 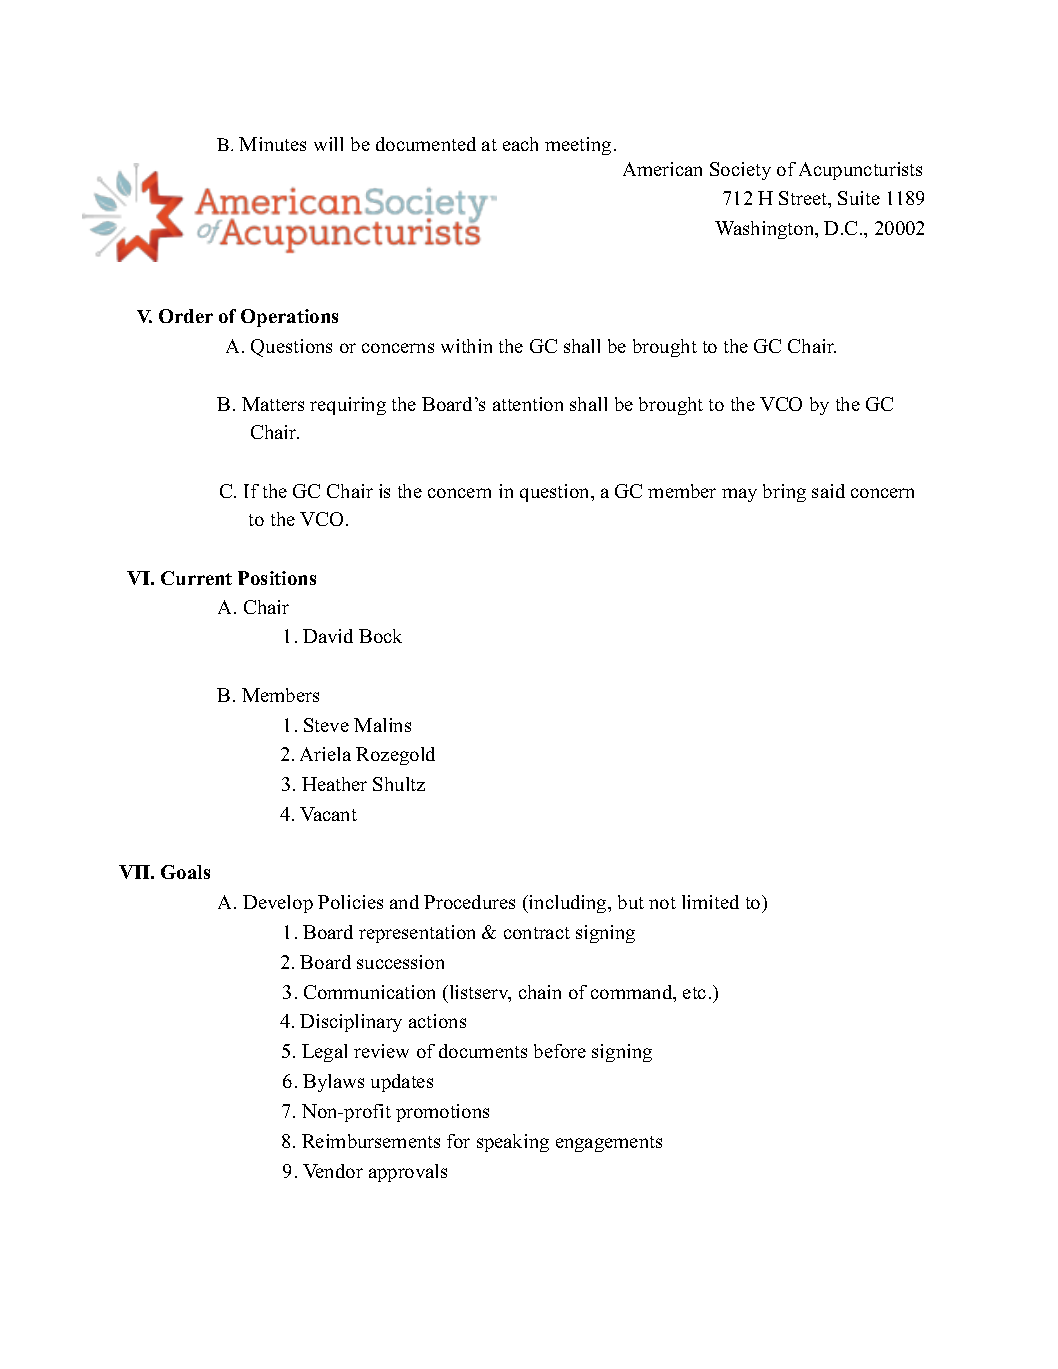 What do you see at coordinates (380, 636) in the page?
I see `Bock` at bounding box center [380, 636].
